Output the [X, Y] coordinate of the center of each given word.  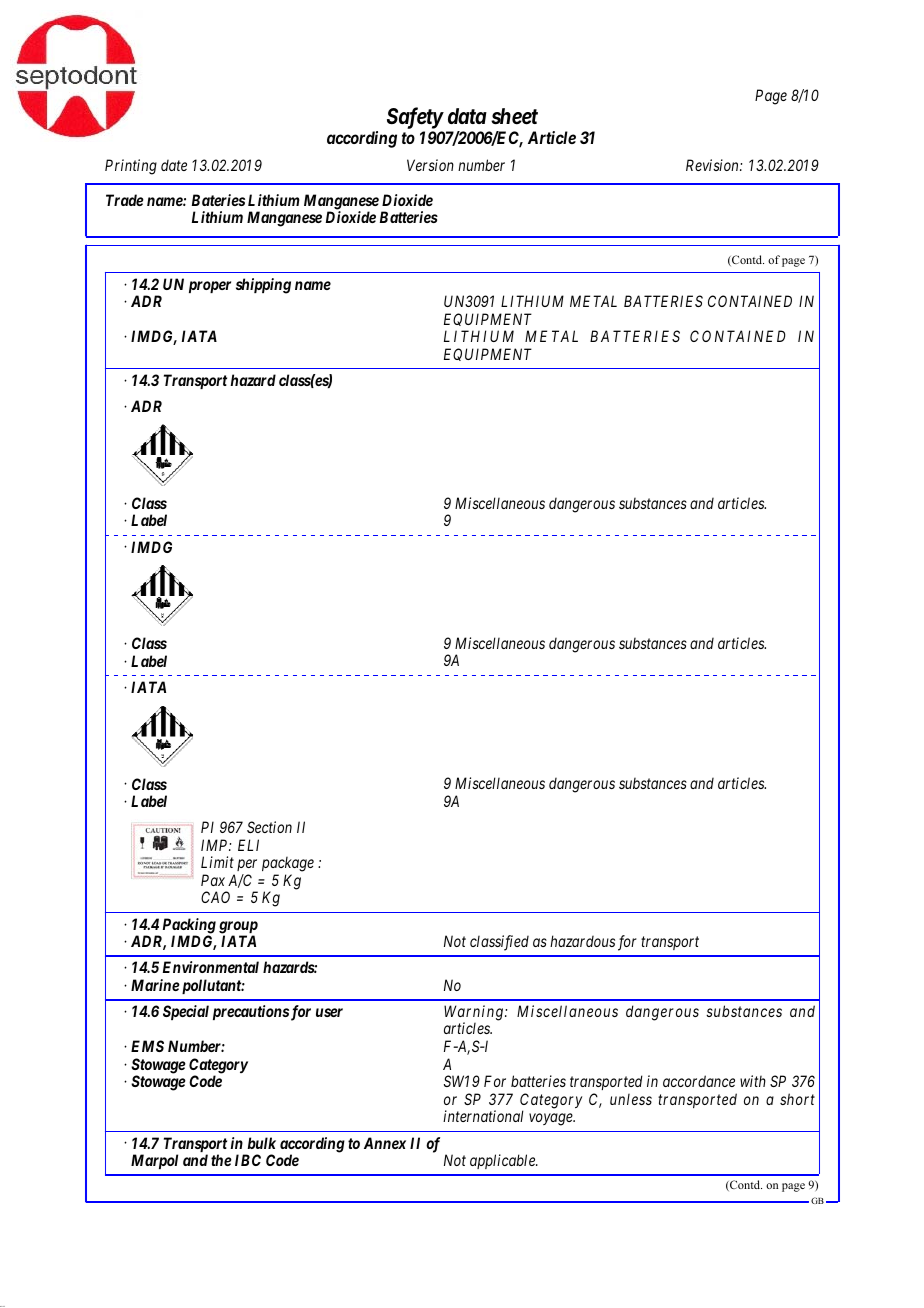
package [288, 864]
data [467, 116]
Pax [213, 880]
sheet [514, 116]
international [483, 1116]
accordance [699, 1081]
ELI [248, 845]
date [174, 165]
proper [210, 287]
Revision [713, 165]
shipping [263, 286]
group [238, 928]
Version [430, 165]
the [221, 1160]
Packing [189, 927]
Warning [473, 1014]
